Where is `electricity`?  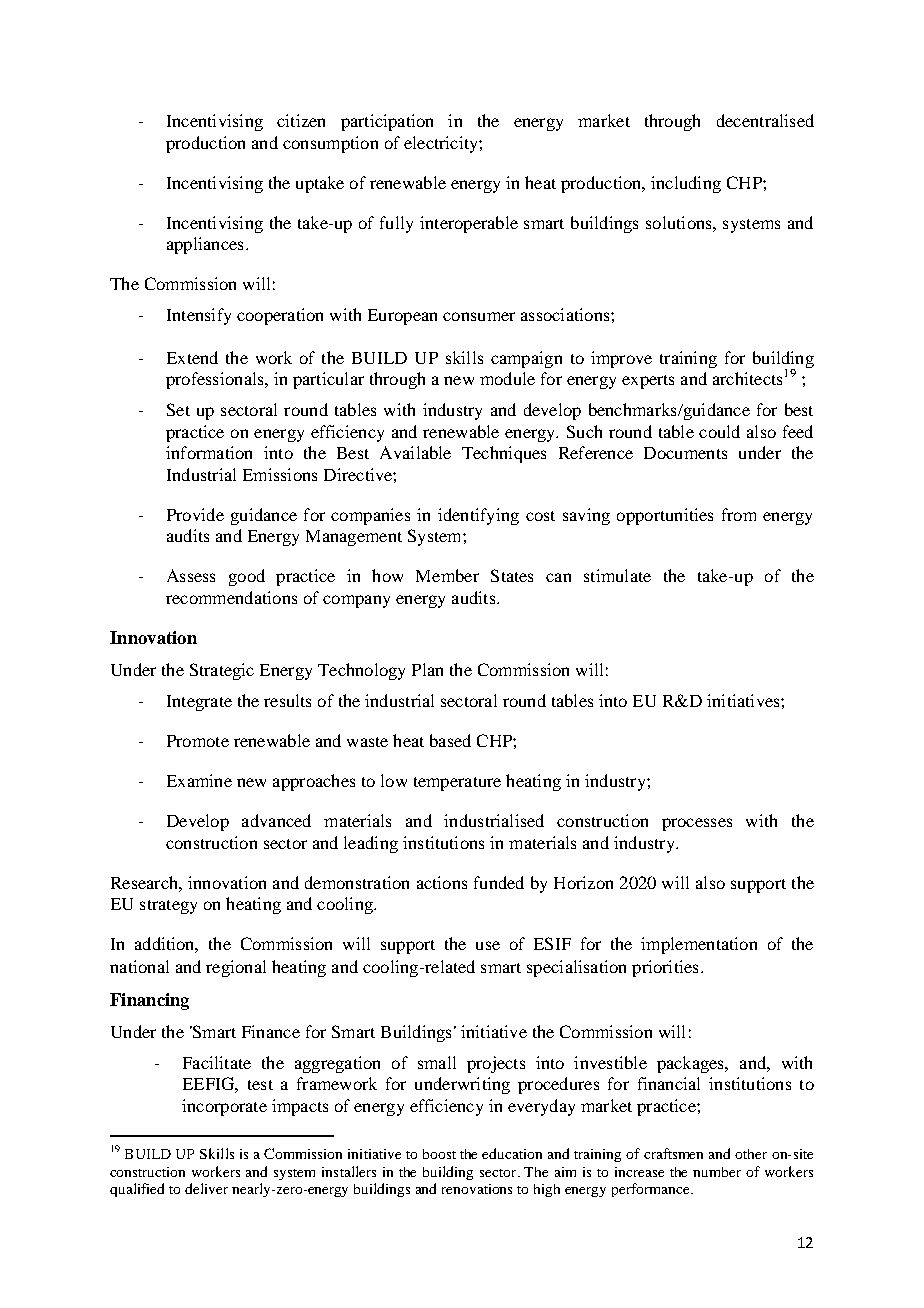
electricity is located at coordinates (442, 144).
